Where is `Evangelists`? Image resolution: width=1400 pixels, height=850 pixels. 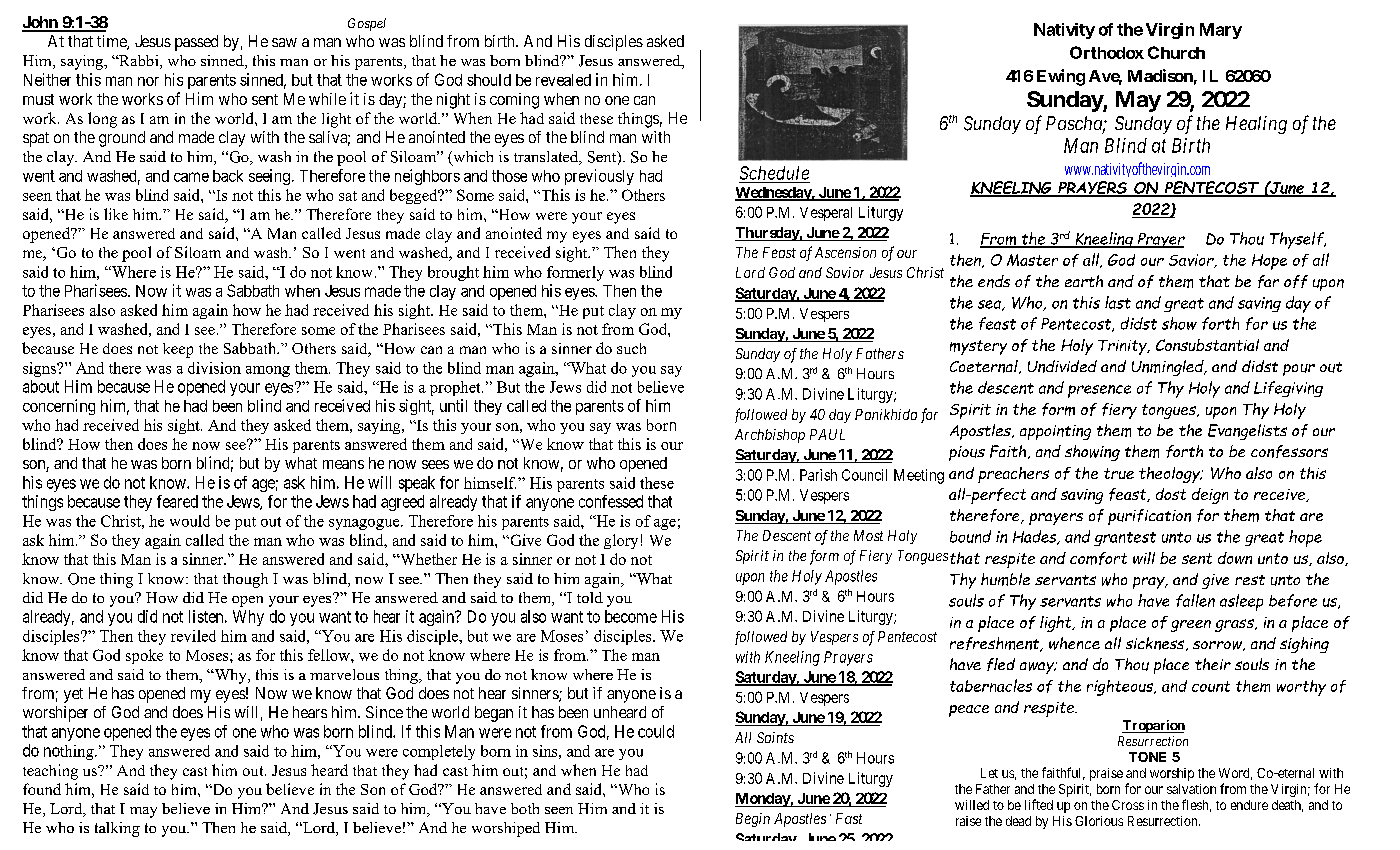 Evangelists is located at coordinates (1247, 432).
